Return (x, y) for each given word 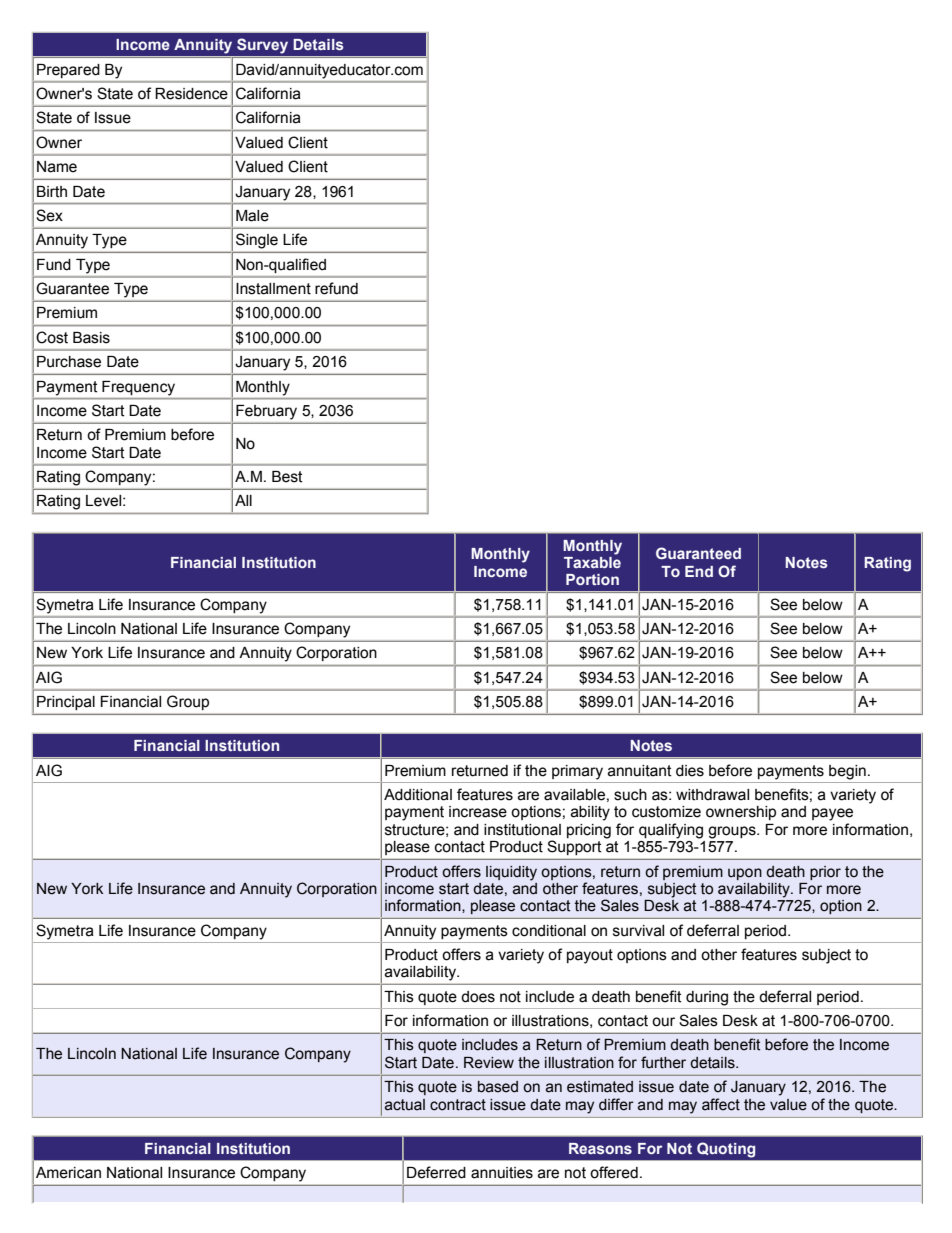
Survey (262, 46)
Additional (418, 795)
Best (287, 477)
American (68, 1173)
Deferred (436, 1172)
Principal (66, 703)
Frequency (138, 388)
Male (252, 216)
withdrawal (712, 795)
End (699, 571)
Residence (191, 94)
